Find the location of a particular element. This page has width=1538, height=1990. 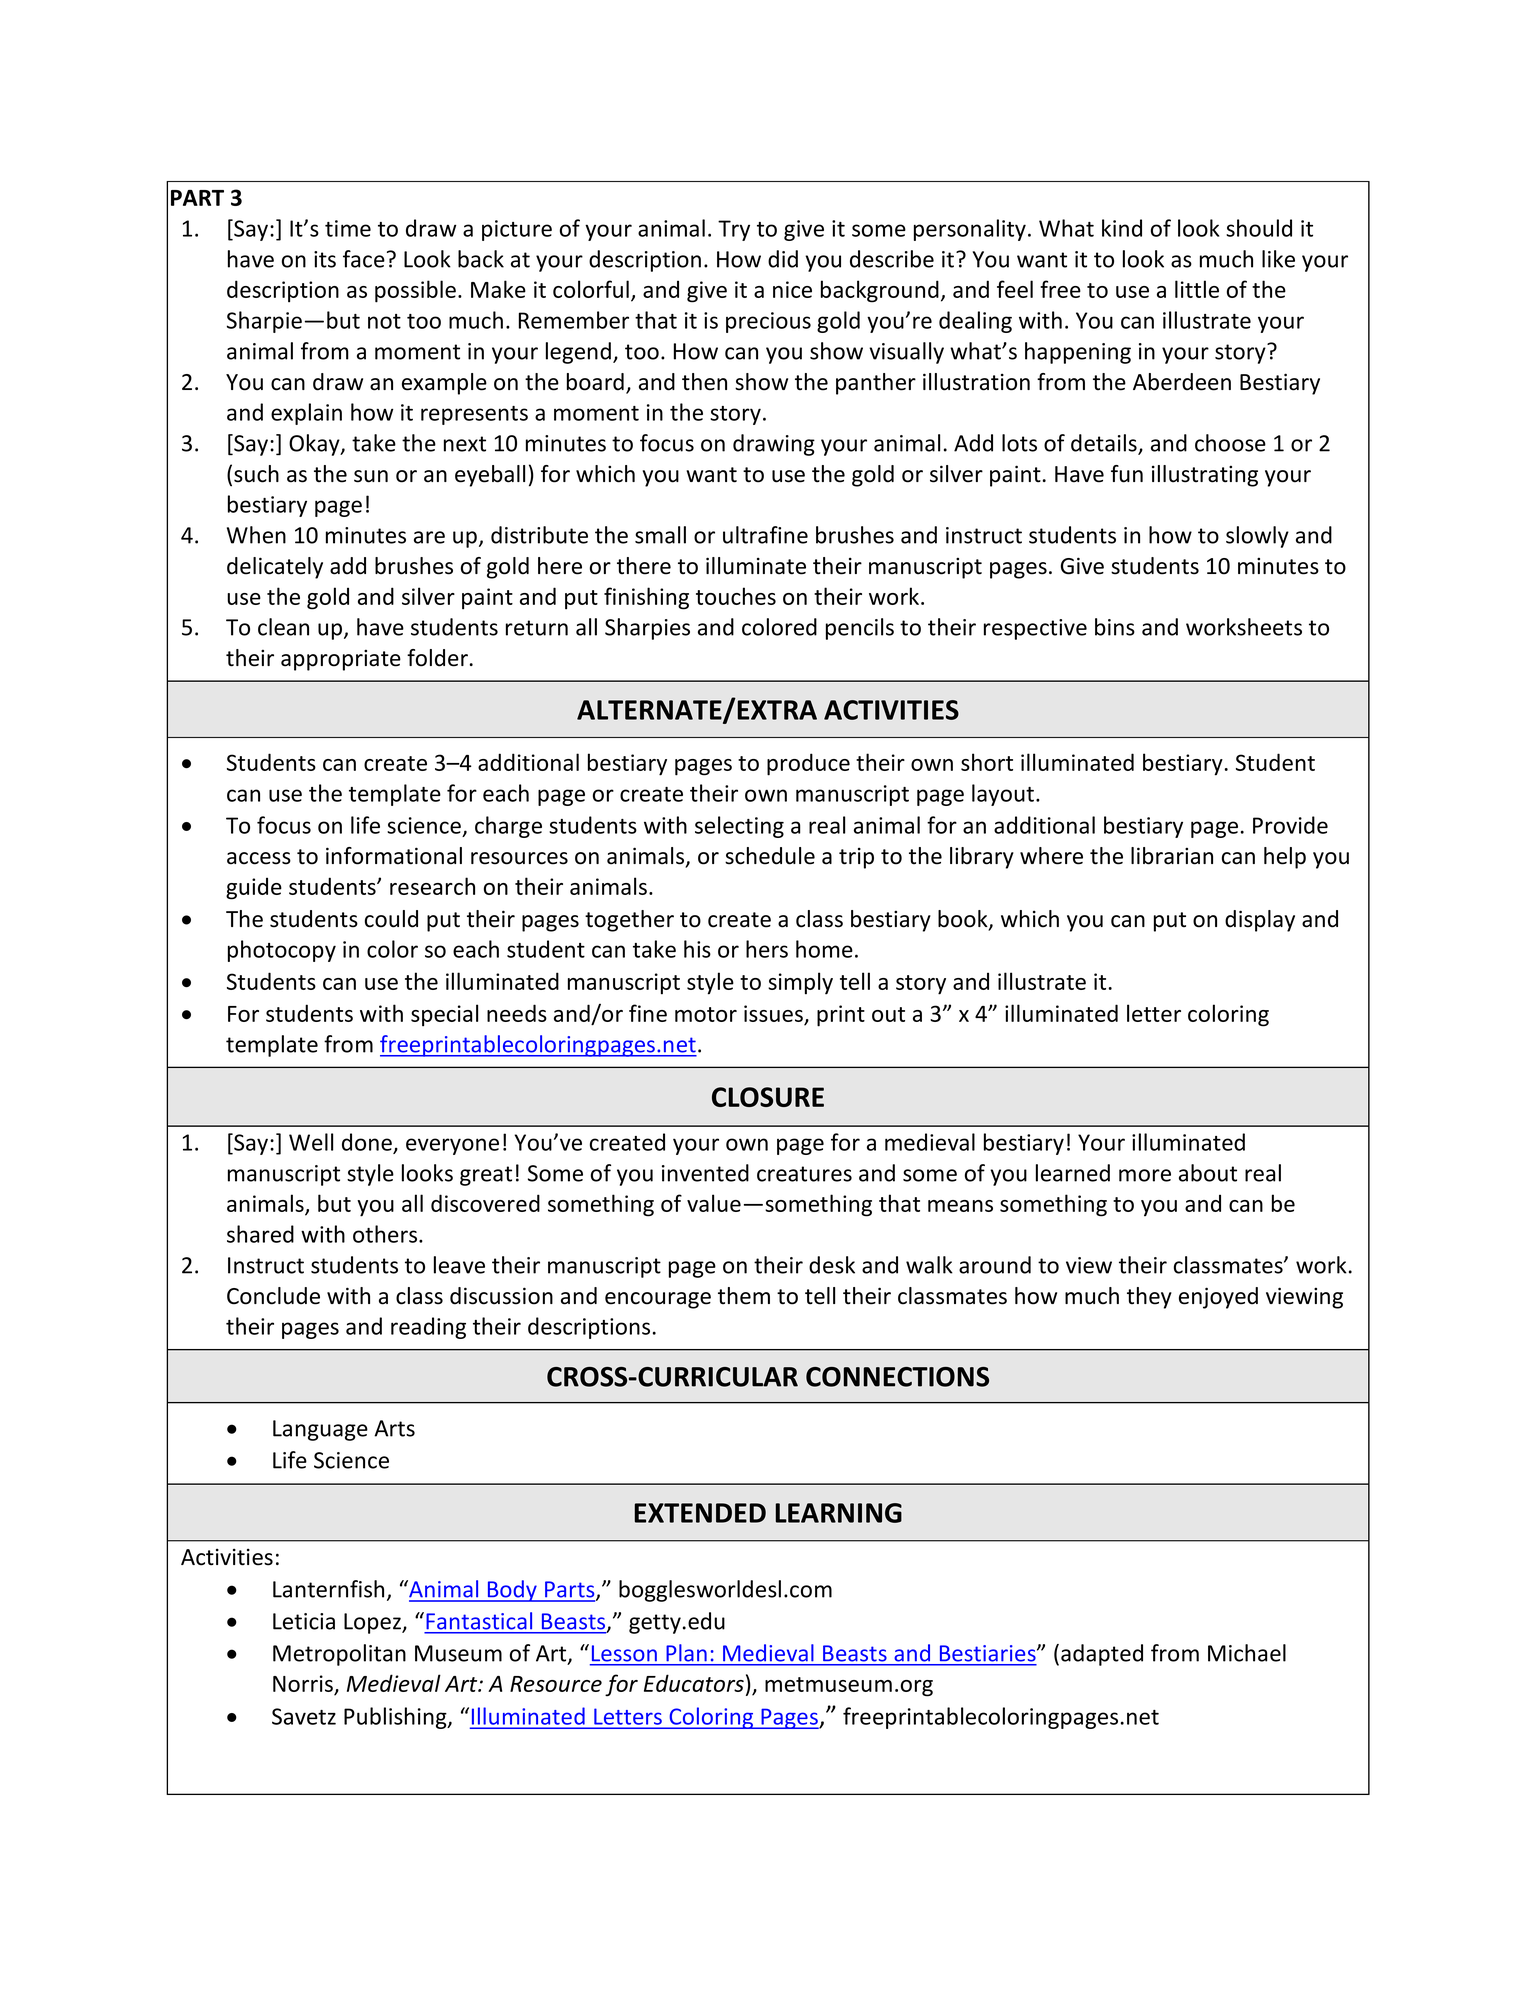

could is located at coordinates (391, 919).
